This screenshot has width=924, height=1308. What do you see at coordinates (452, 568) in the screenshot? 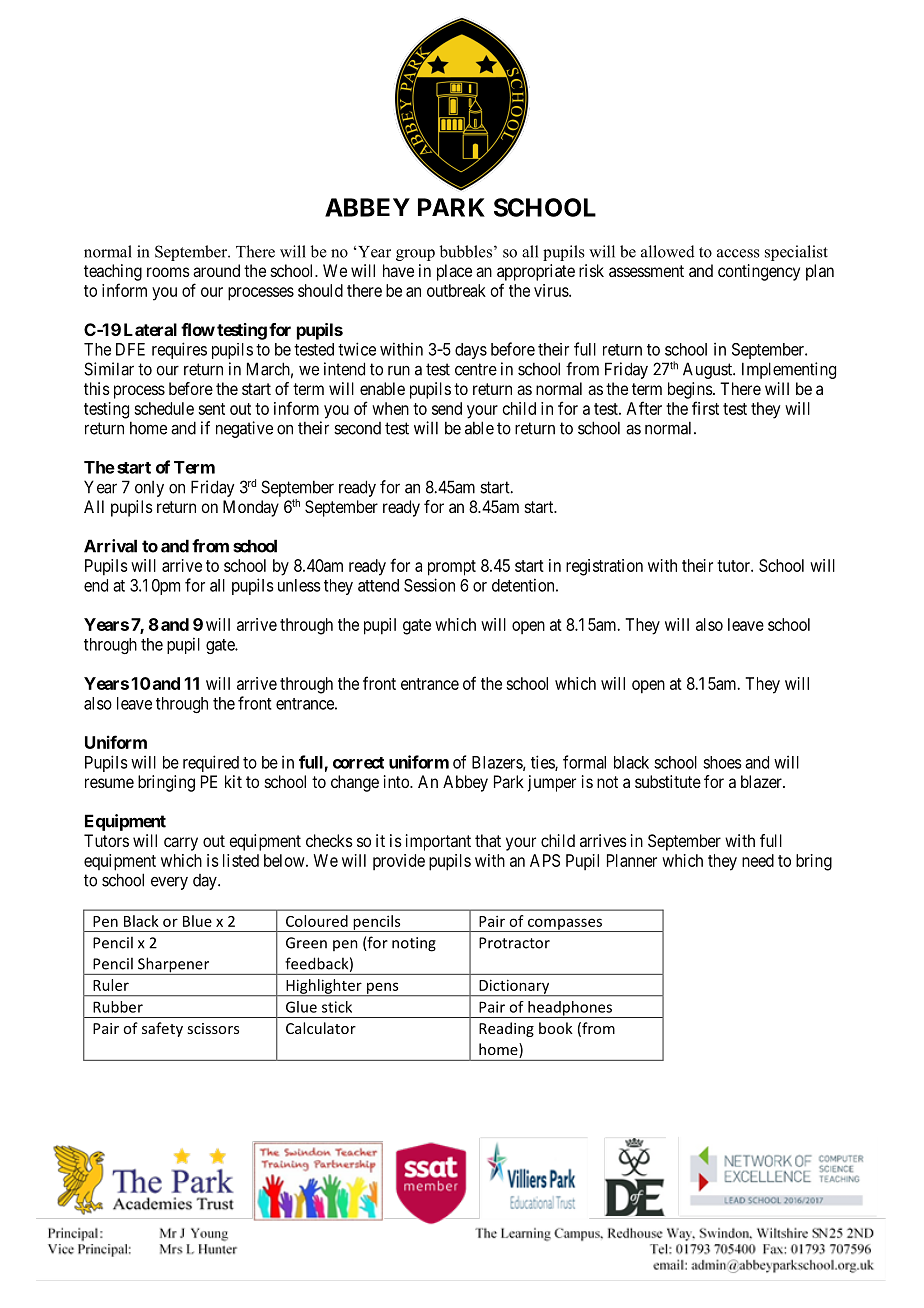
I see `prompt` at bounding box center [452, 568].
